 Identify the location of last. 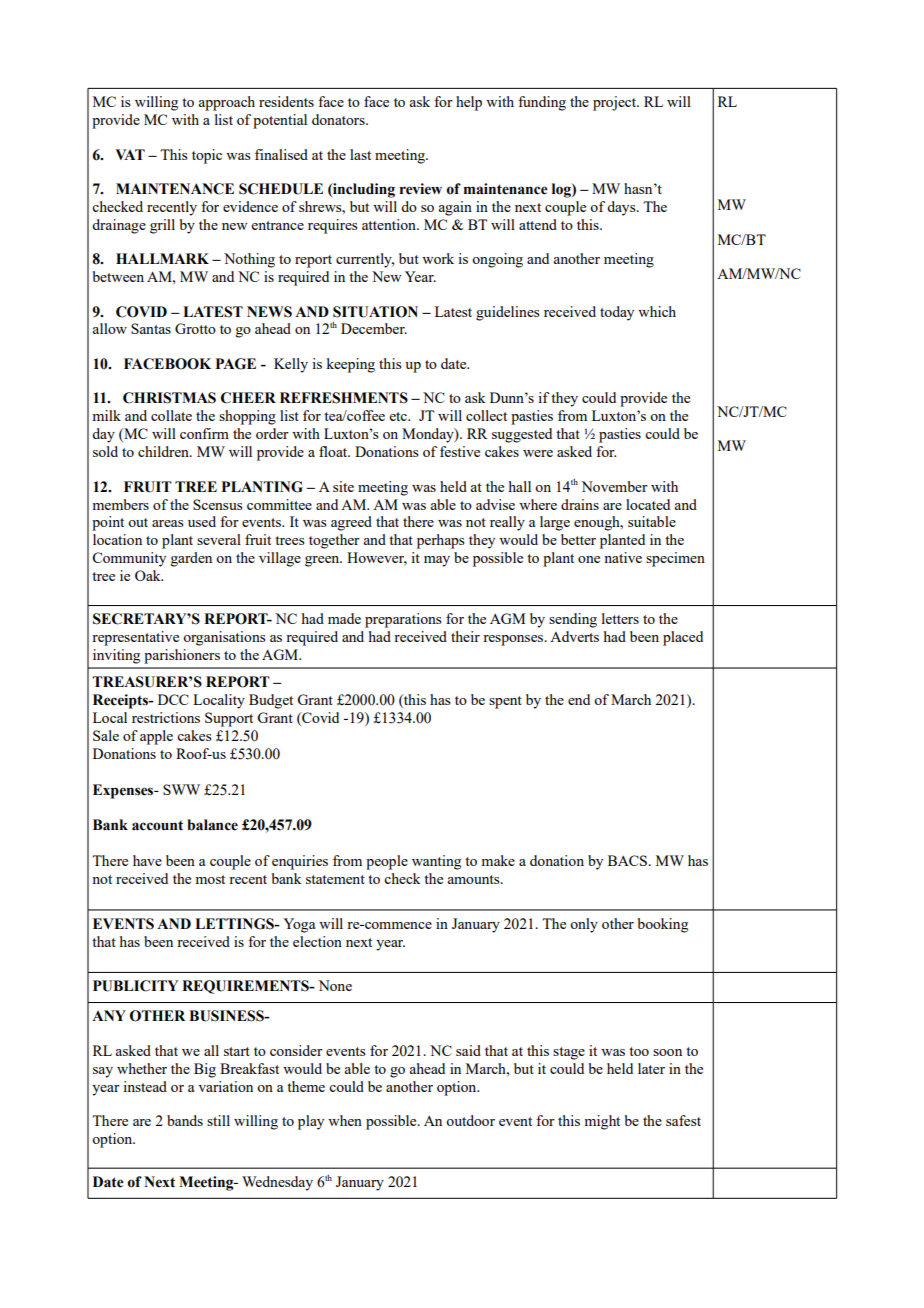
(360, 154).
